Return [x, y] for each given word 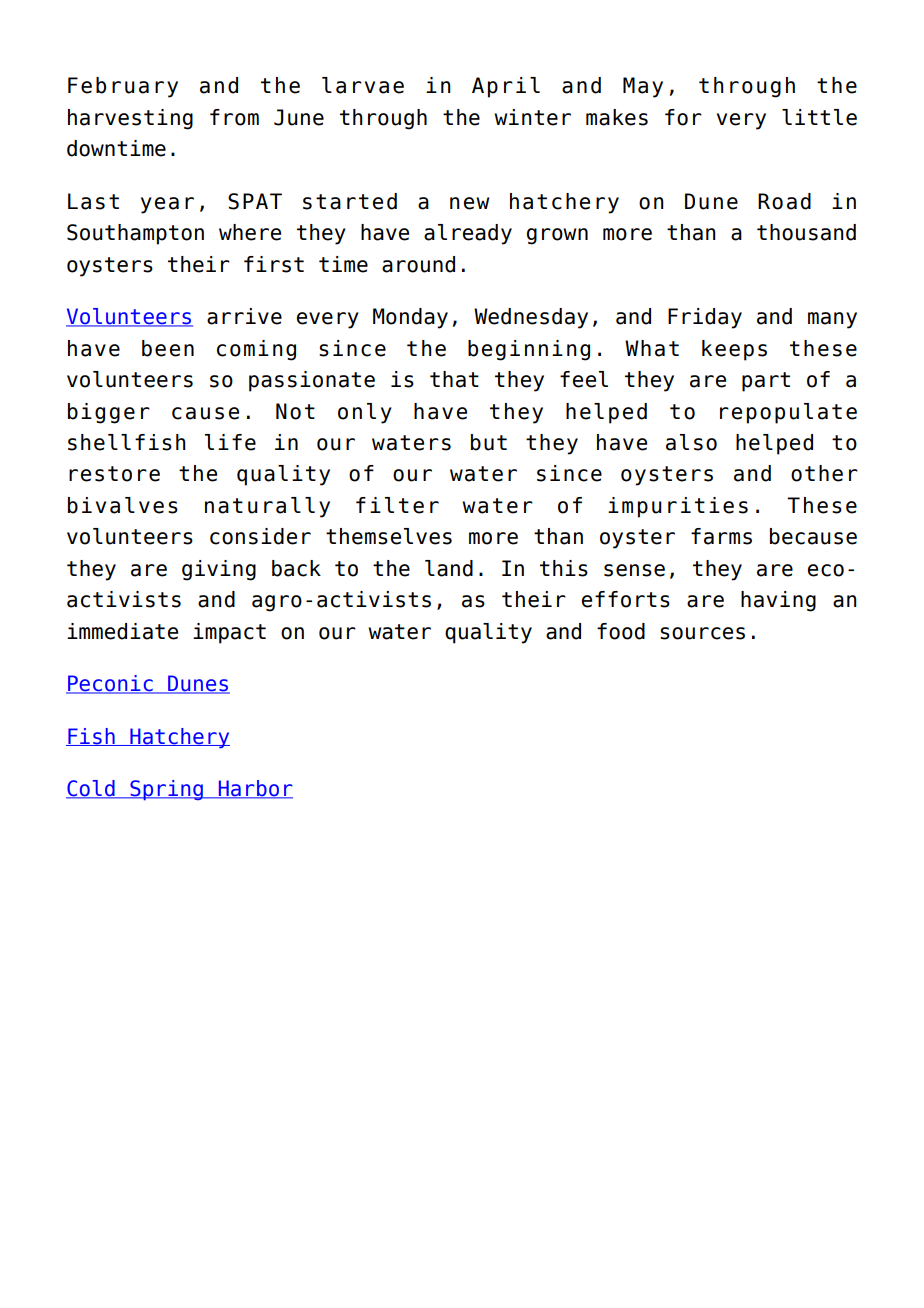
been [168, 348]
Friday [705, 318]
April [506, 87]
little [819, 117]
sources [702, 633]
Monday [410, 318]
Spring [166, 790]
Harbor [254, 789]
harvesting [130, 119]
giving [219, 570]
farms [721, 536]
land [449, 568]
